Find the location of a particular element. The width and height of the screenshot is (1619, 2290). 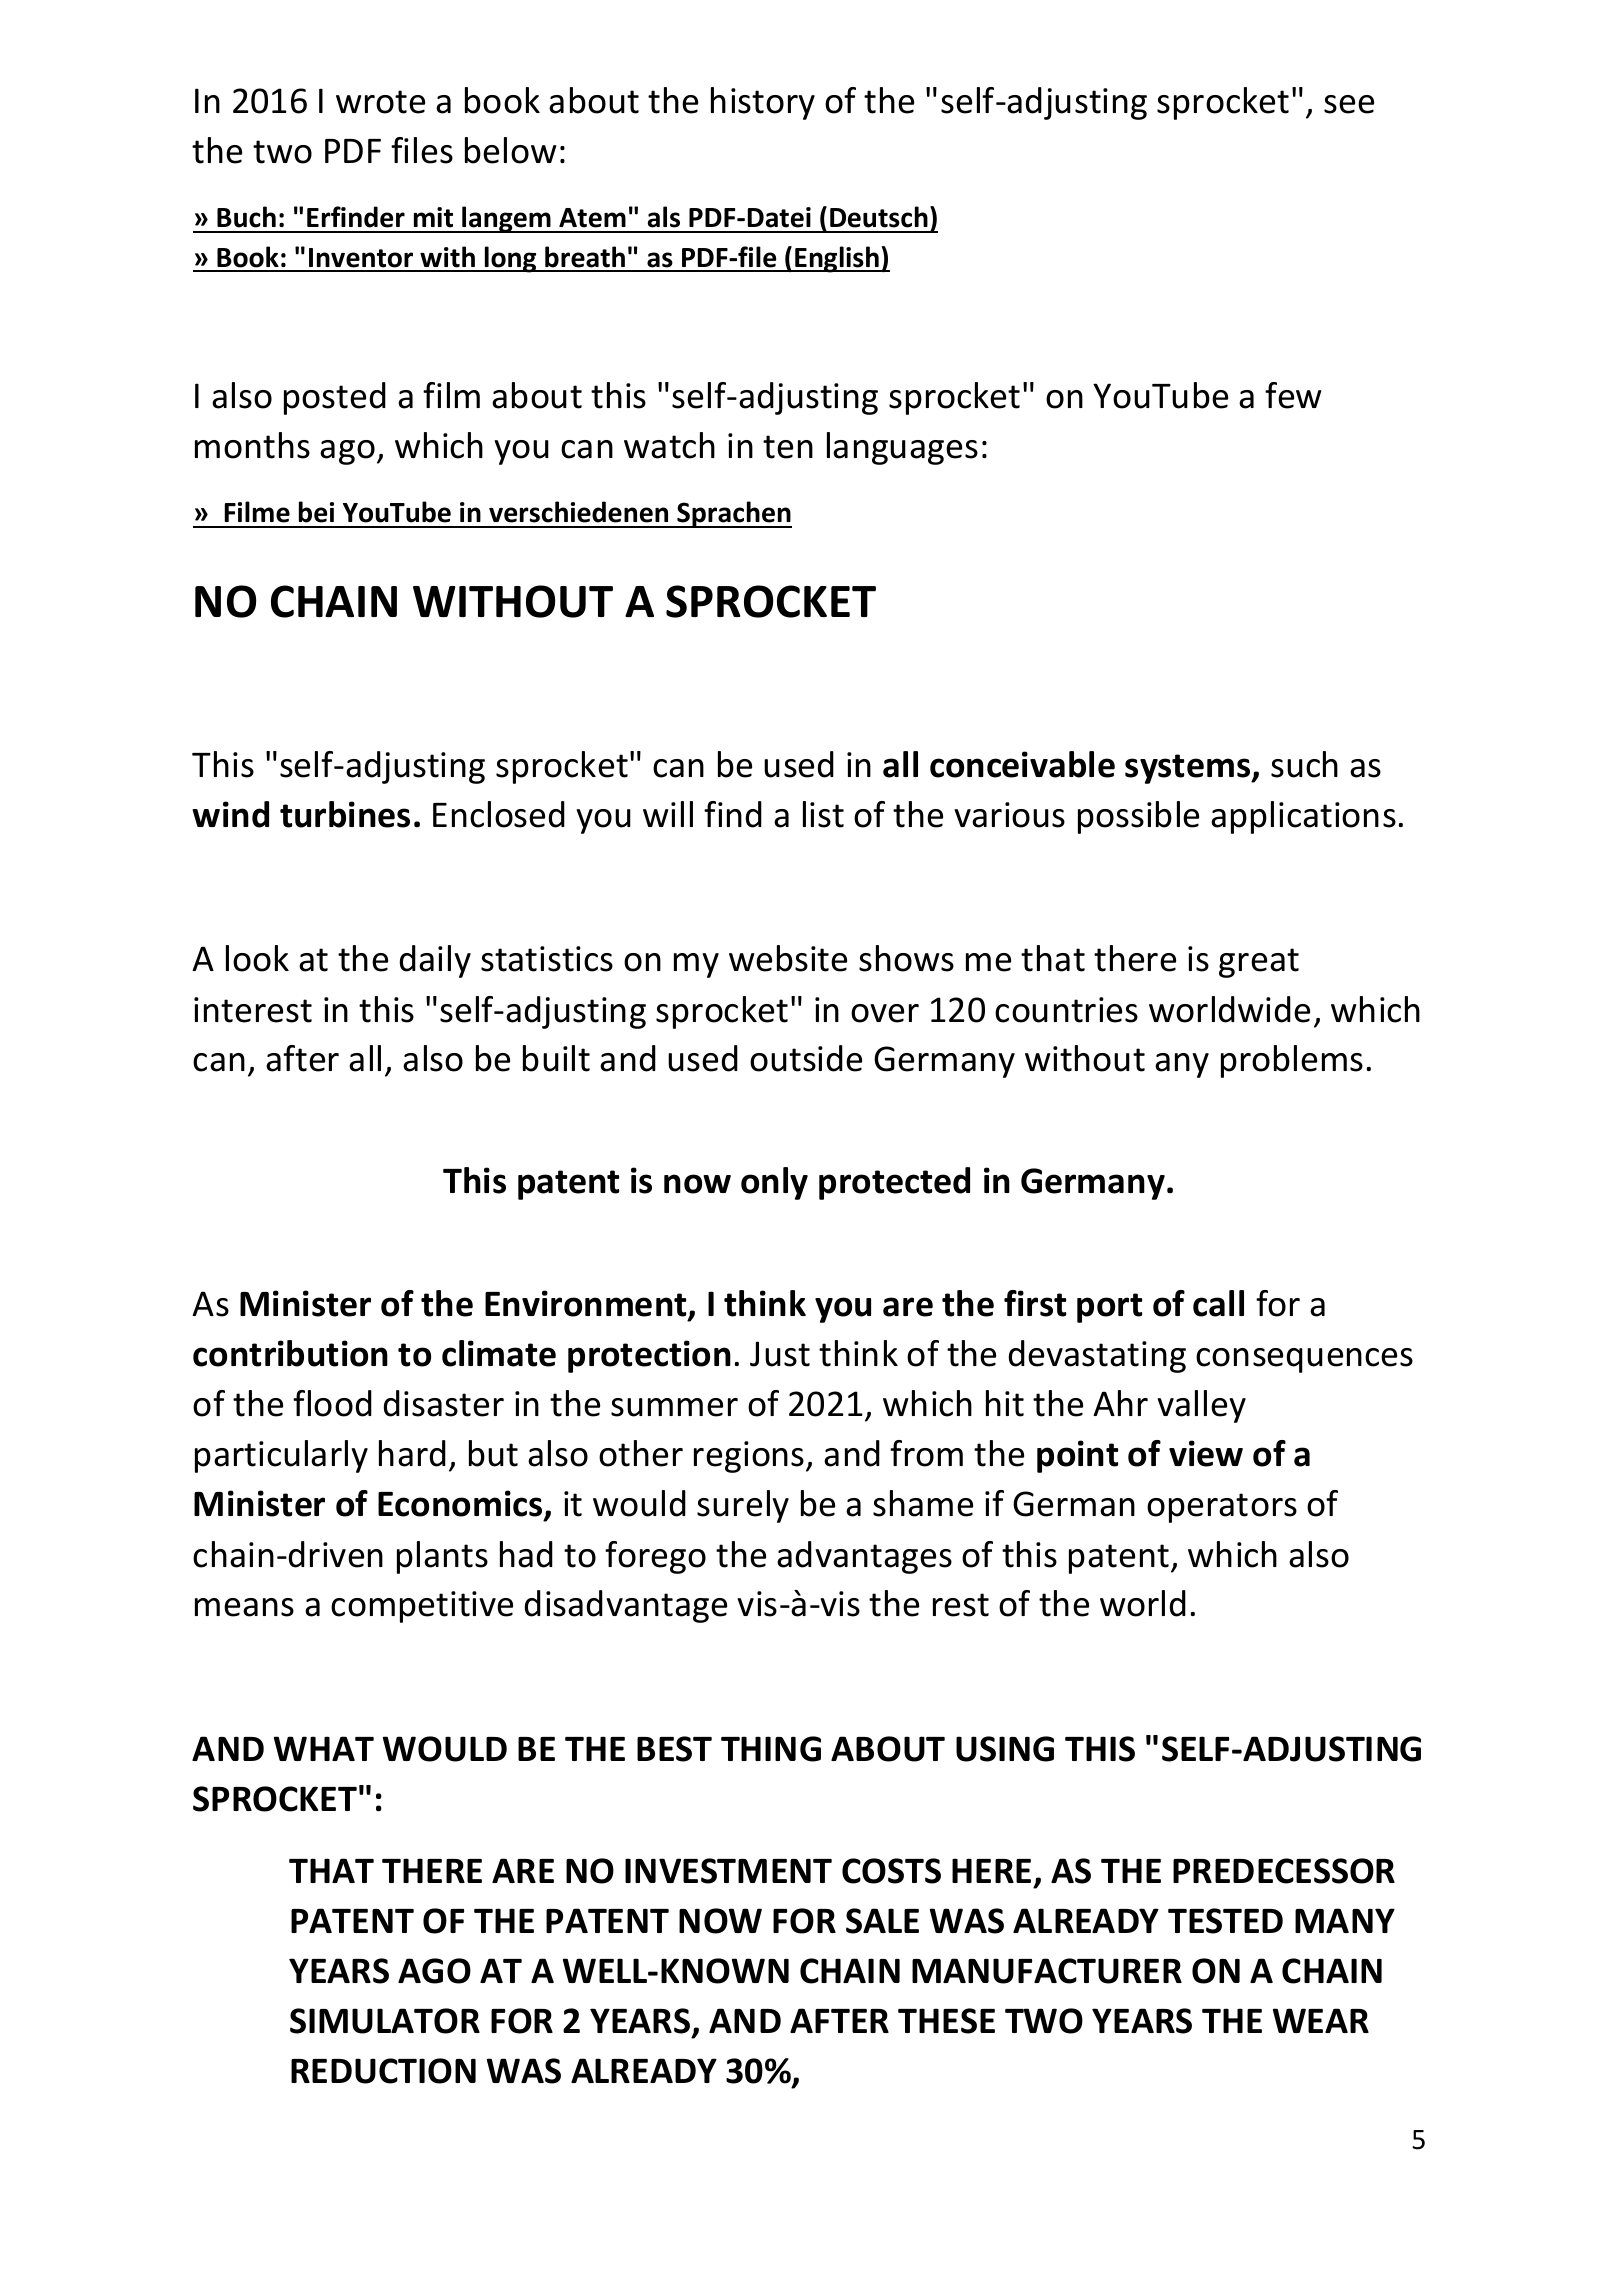

SALE is located at coordinates (882, 1921).
